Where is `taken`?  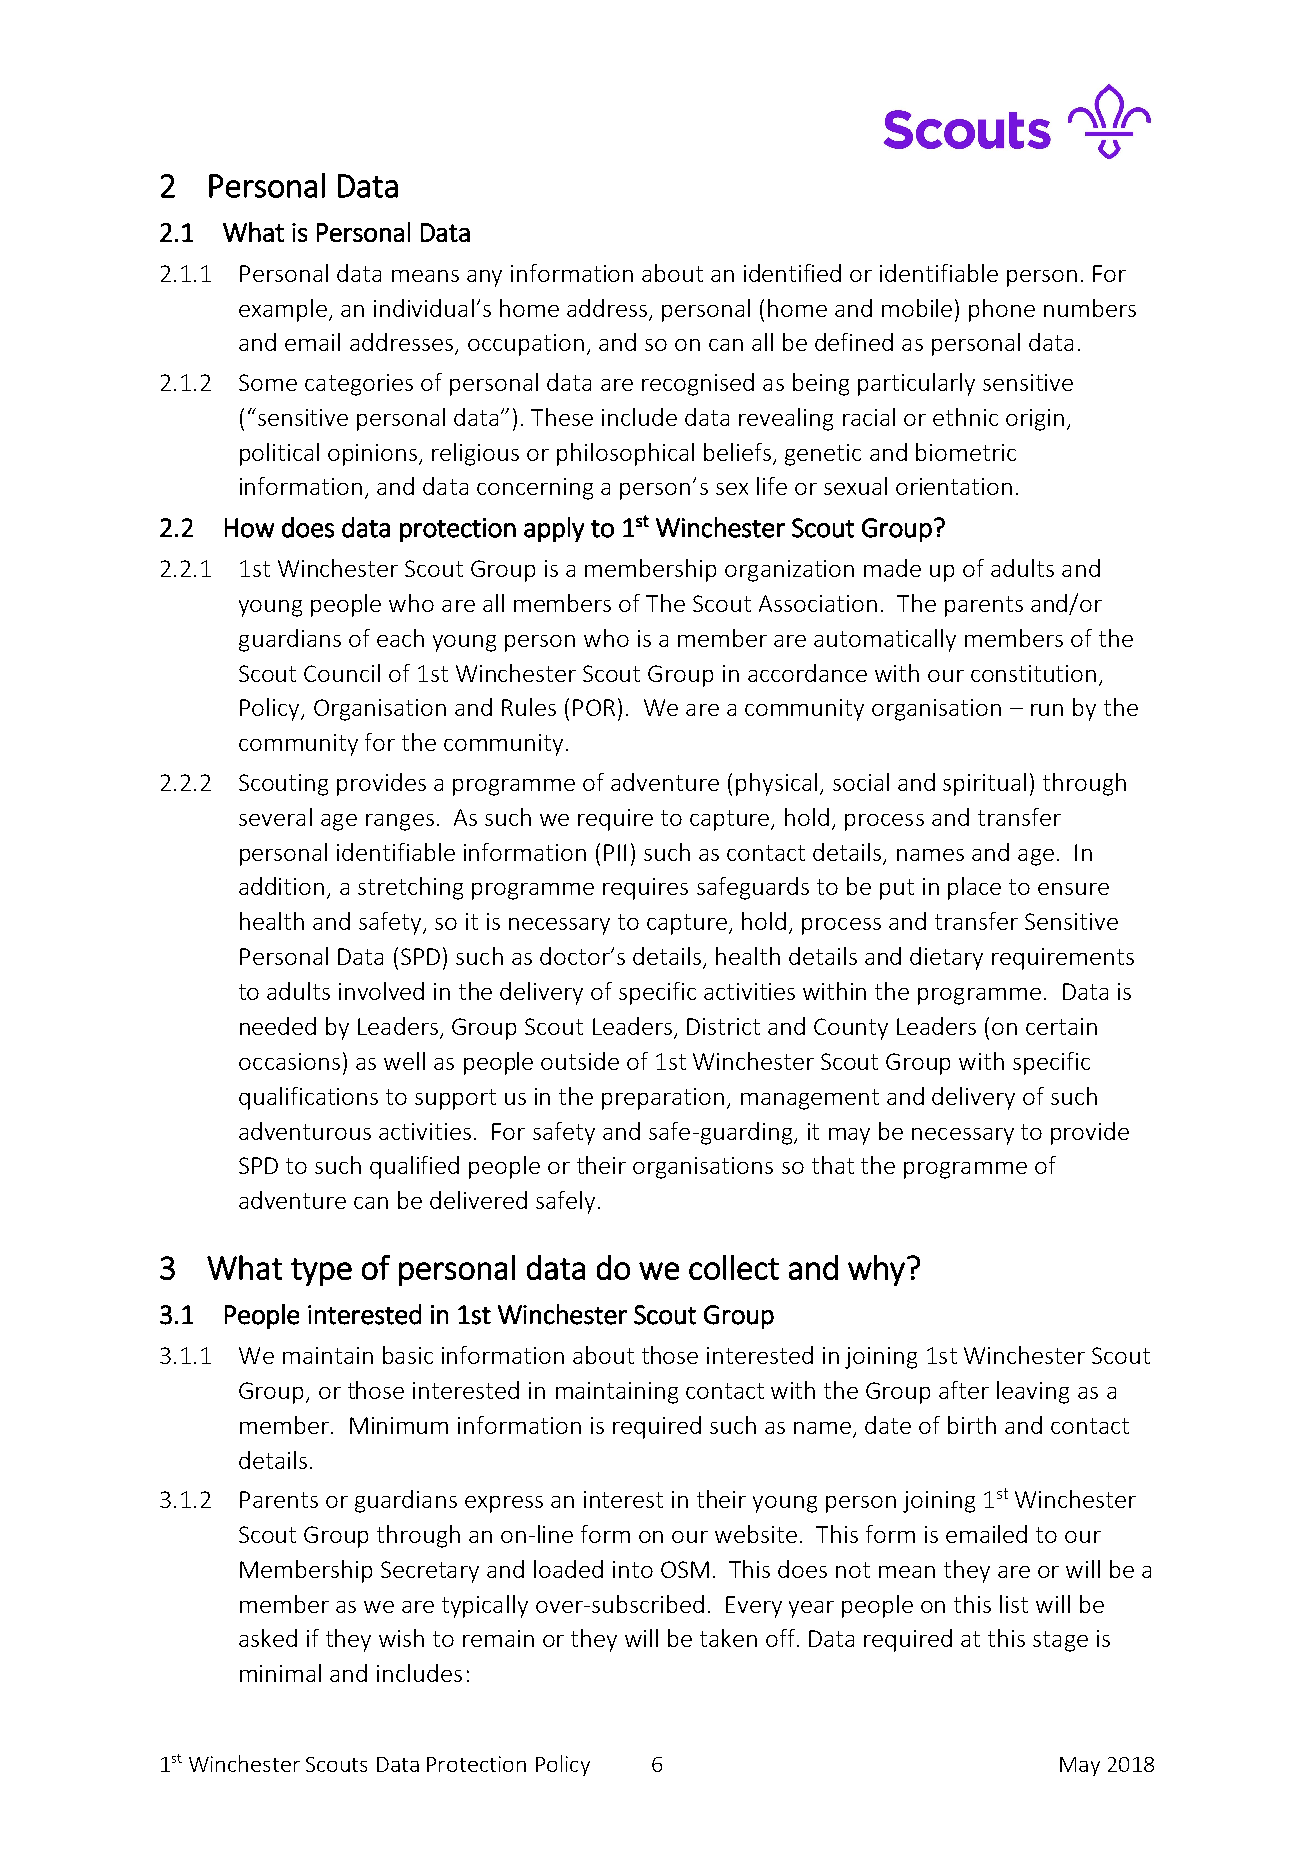
taken is located at coordinates (728, 1638).
